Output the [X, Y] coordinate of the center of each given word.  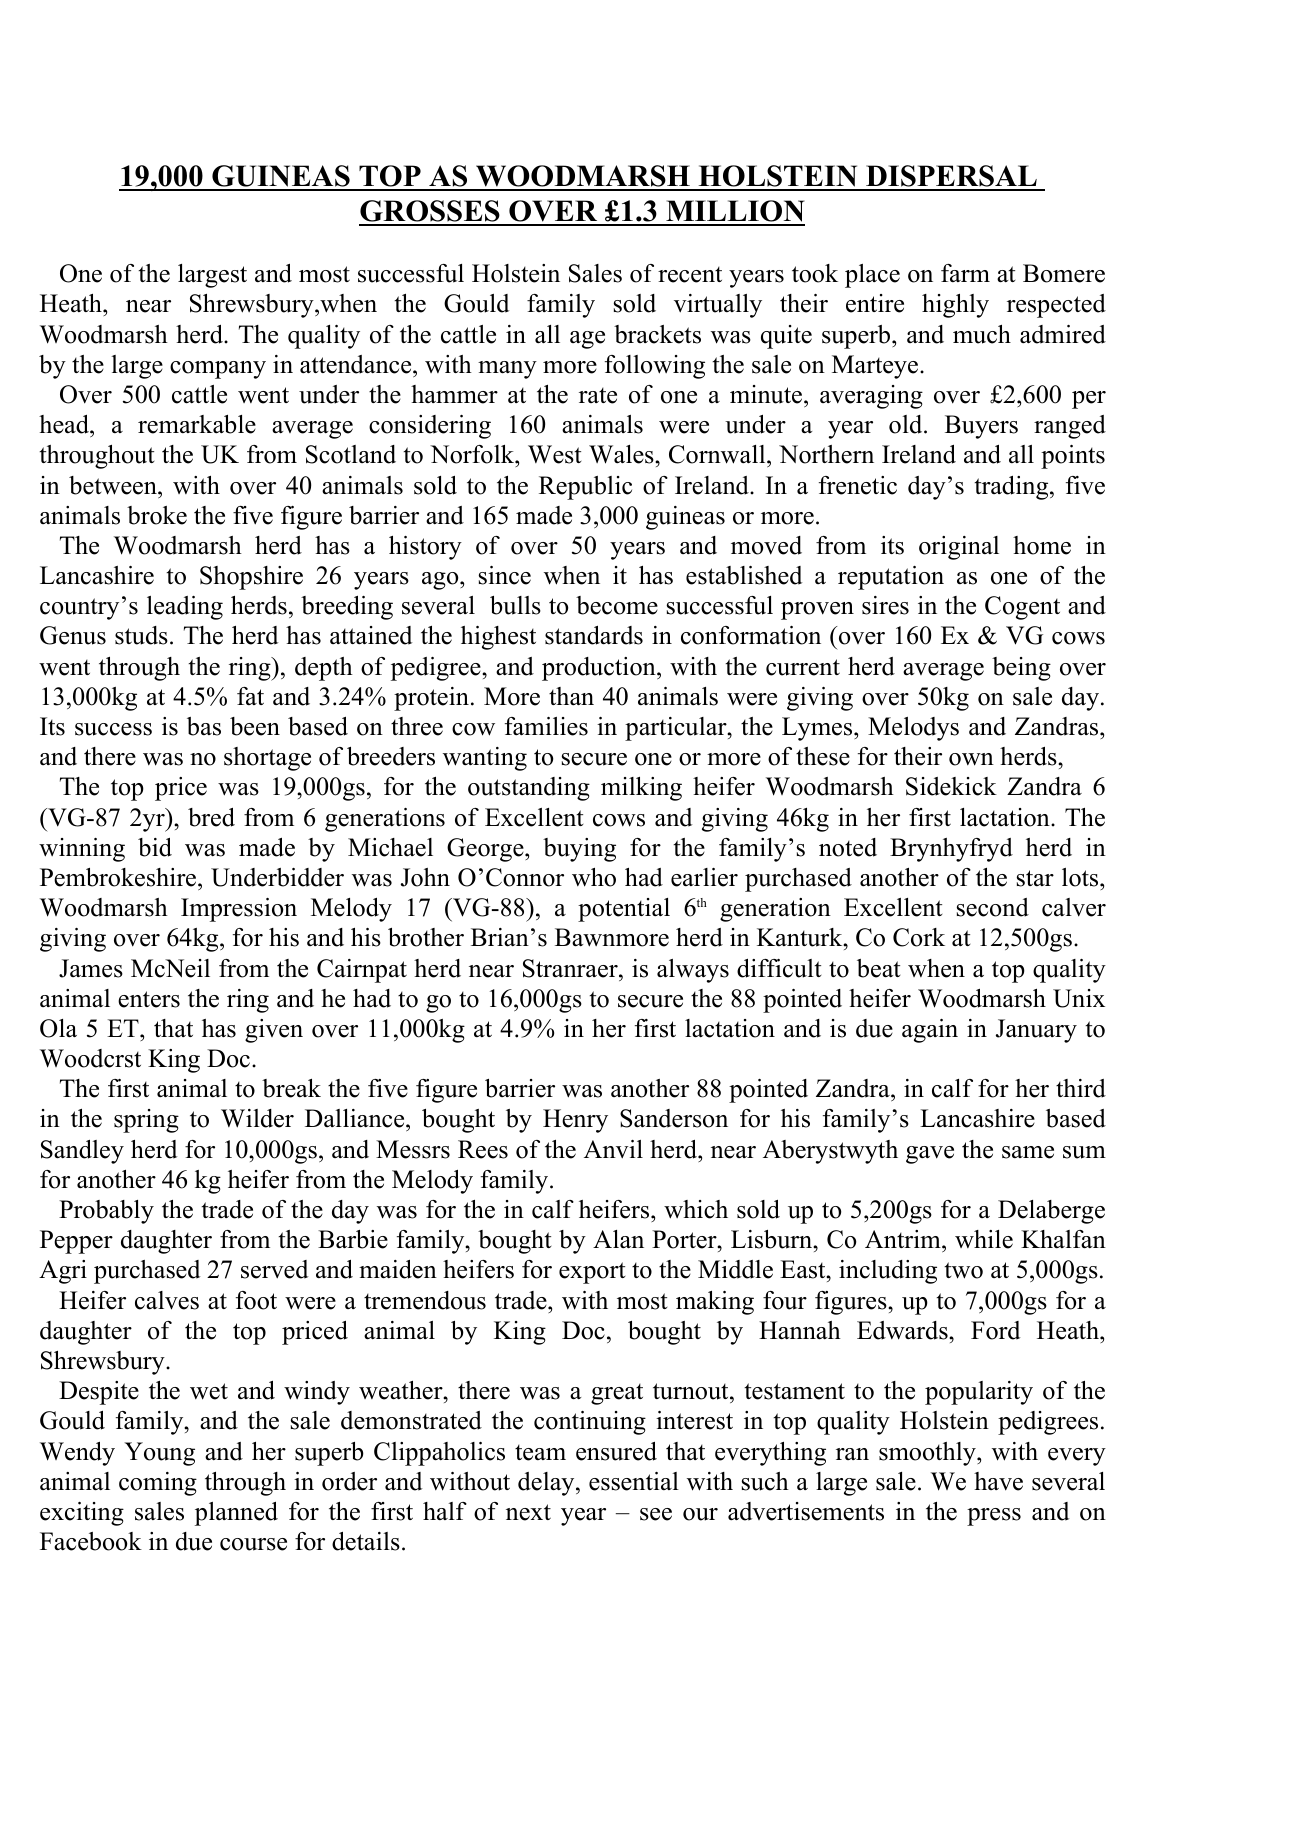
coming [158, 1484]
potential [624, 910]
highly [955, 306]
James [91, 968]
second [993, 907]
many [507, 370]
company [218, 370]
